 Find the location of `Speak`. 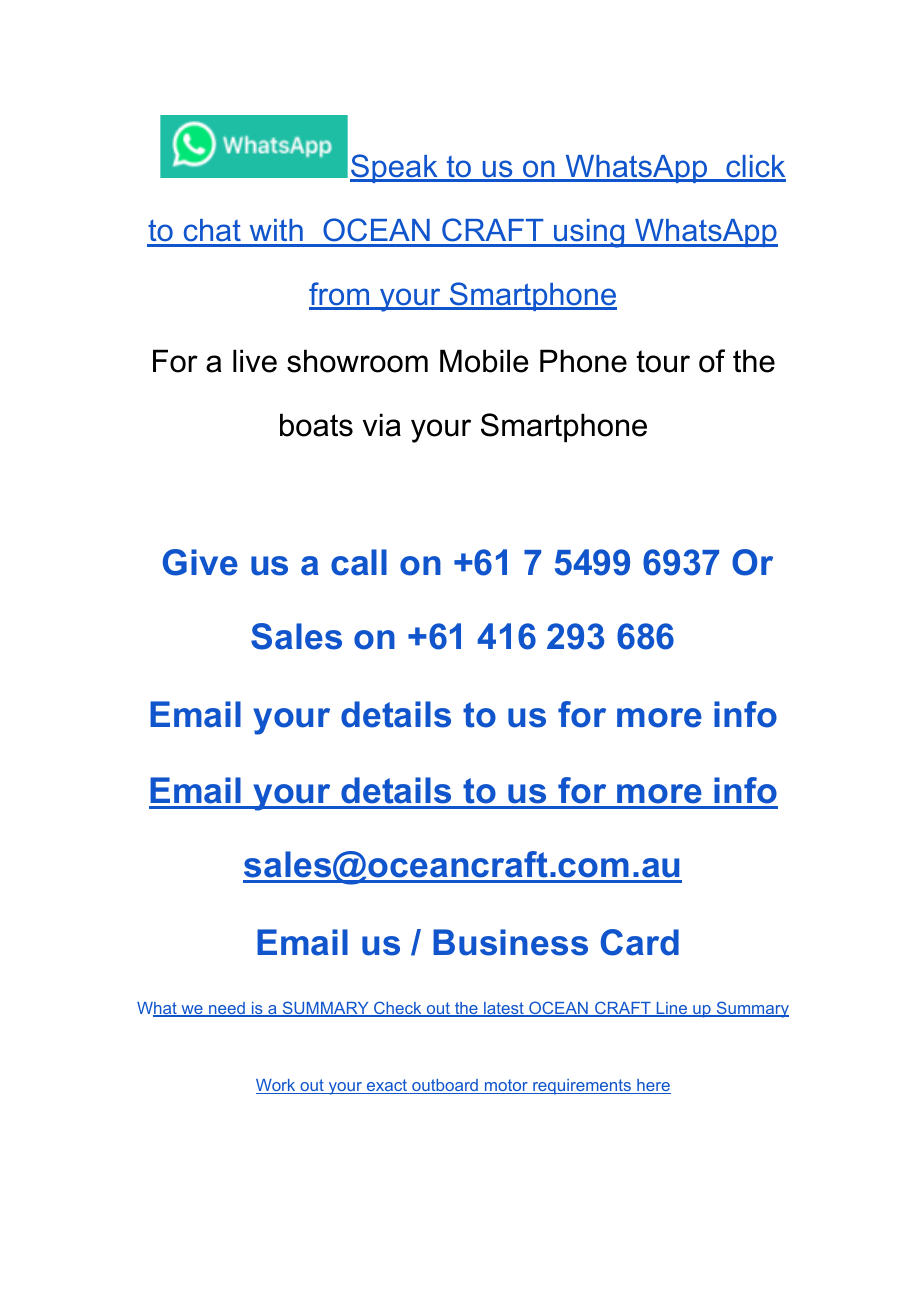

Speak is located at coordinates (395, 168).
